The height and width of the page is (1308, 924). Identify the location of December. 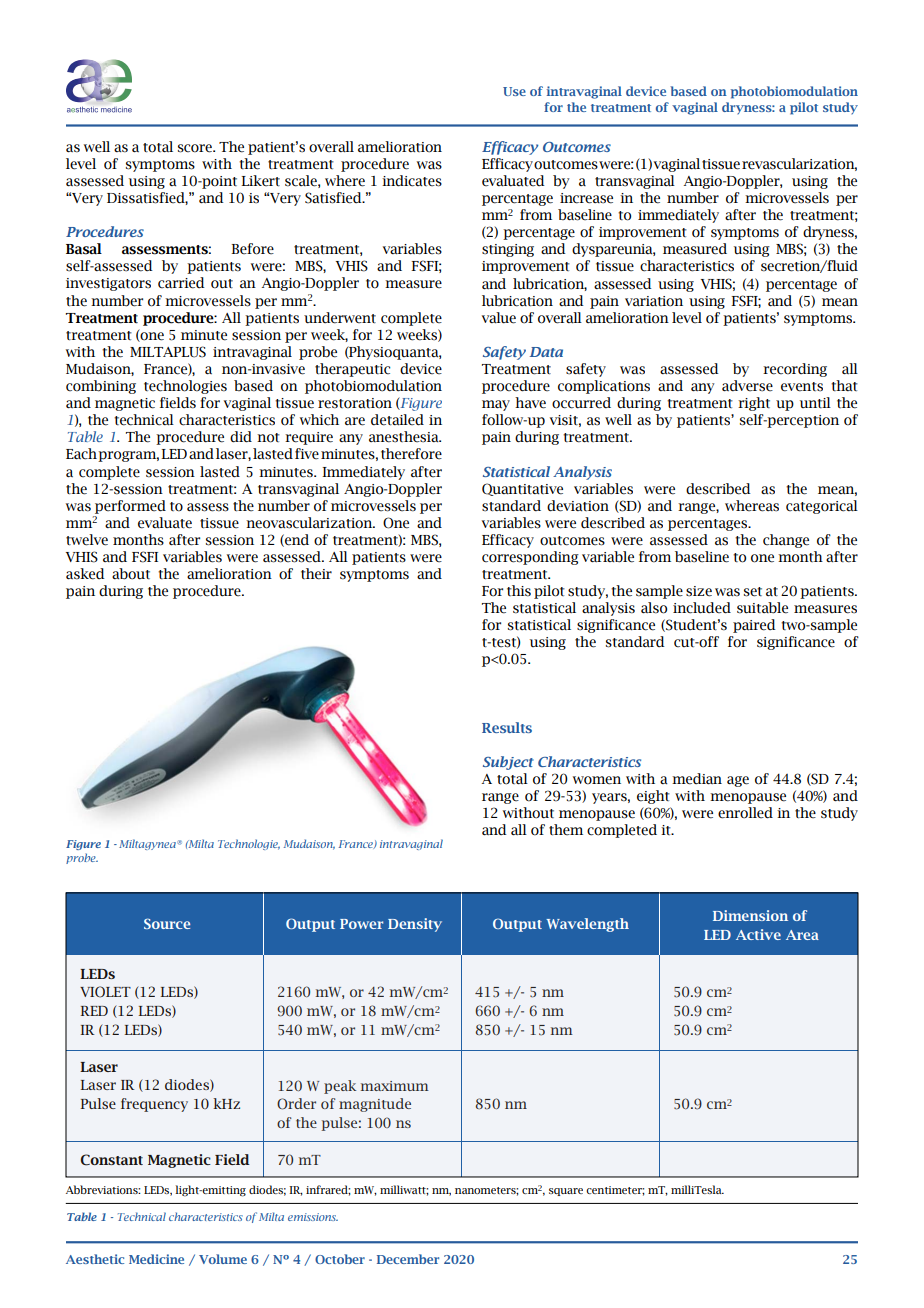
(408, 1259).
